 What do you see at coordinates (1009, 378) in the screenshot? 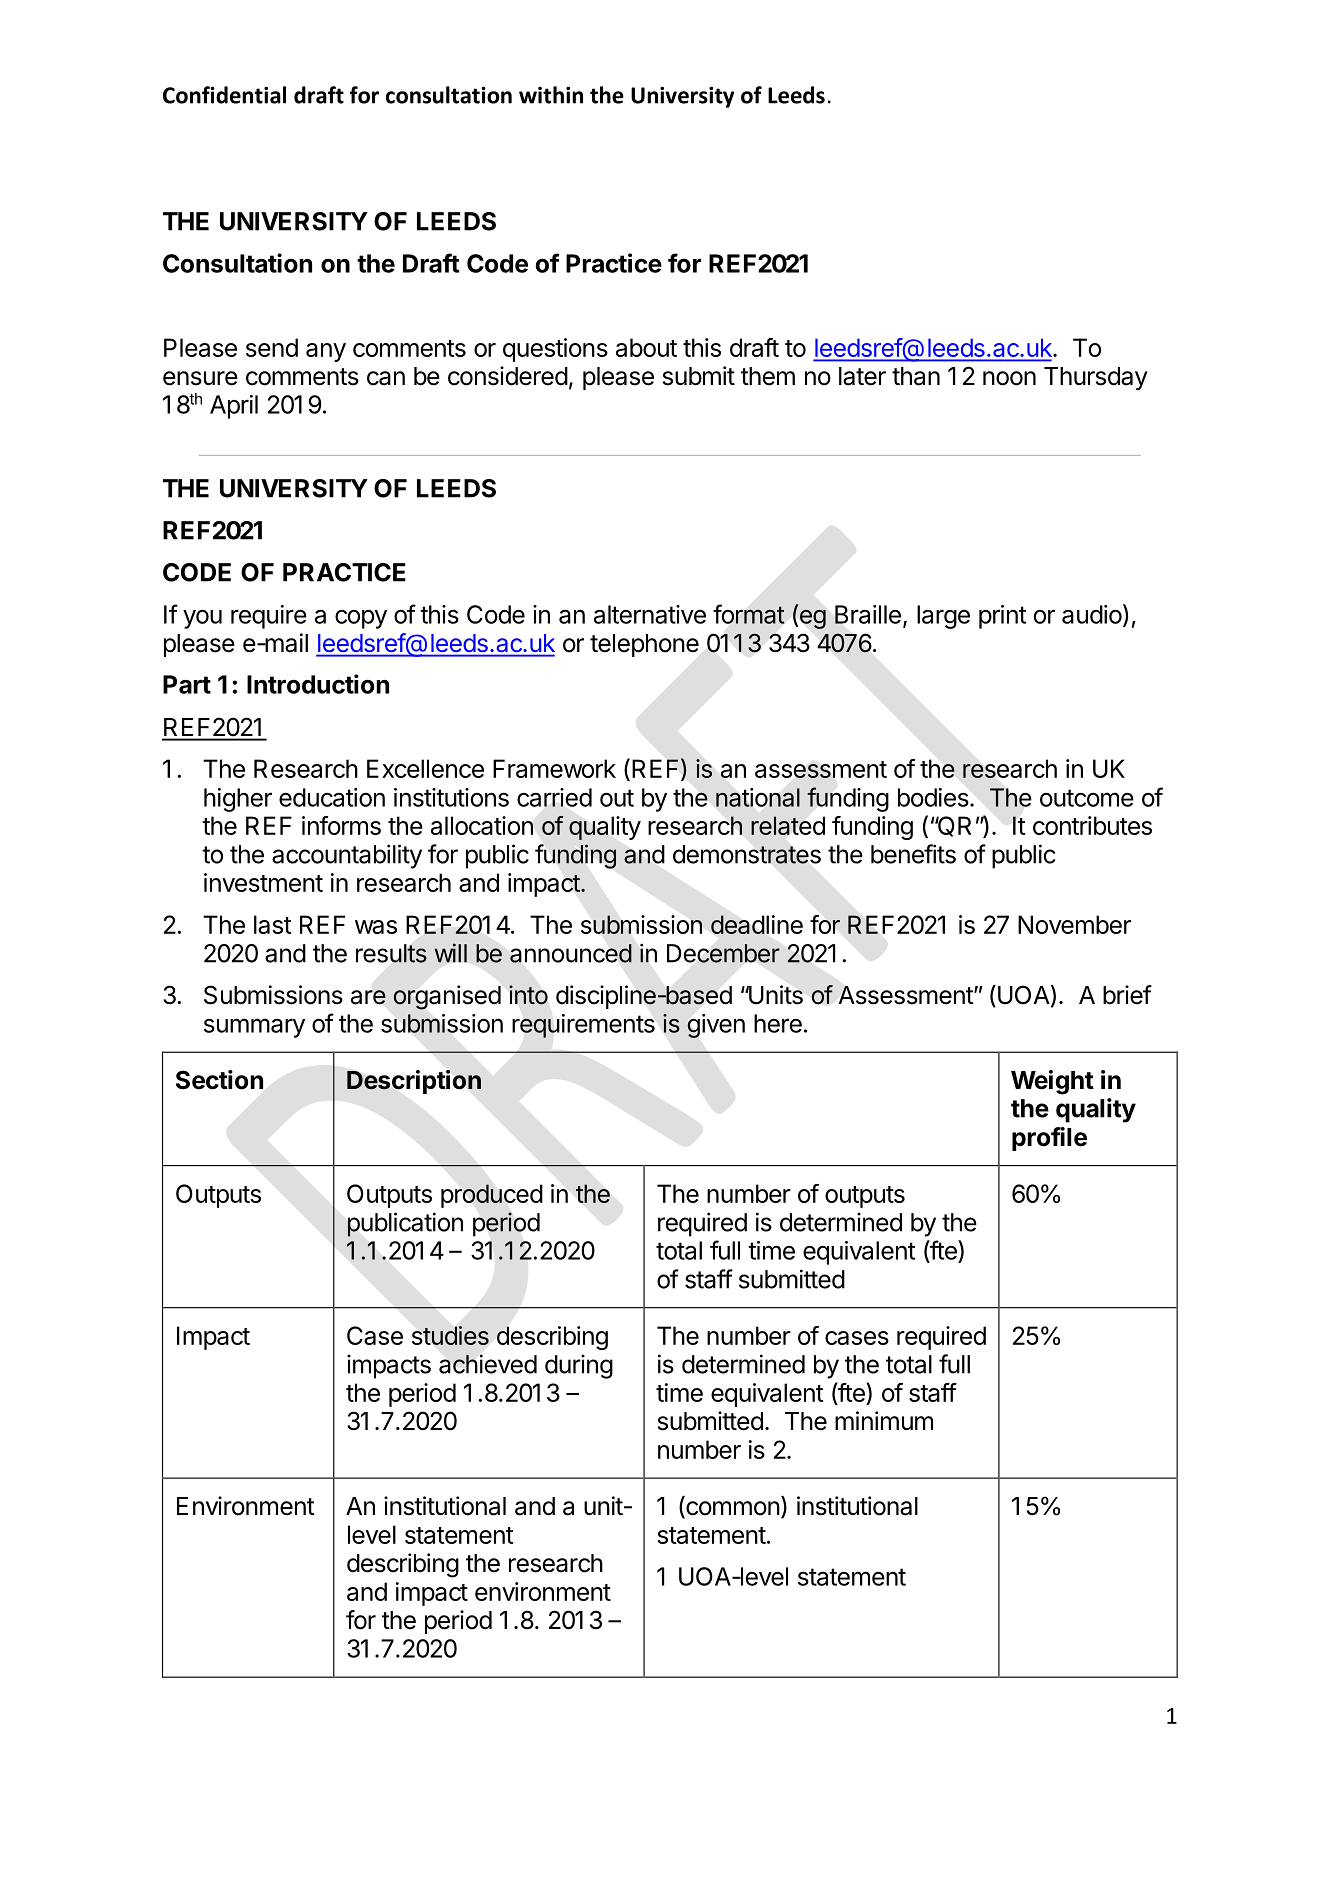
I see `noon` at bounding box center [1009, 378].
